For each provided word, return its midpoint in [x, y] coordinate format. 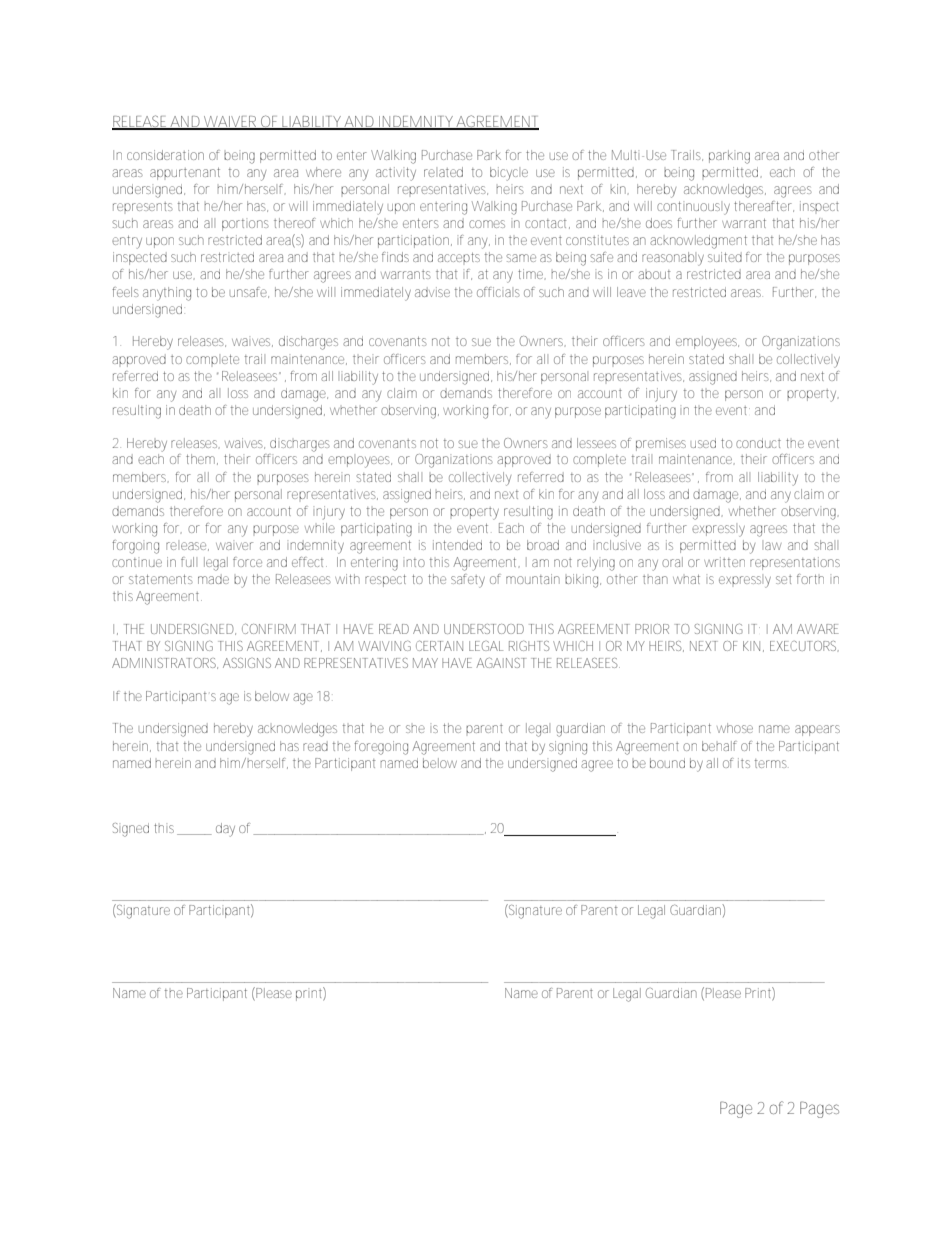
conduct [758, 443]
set [784, 579]
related [443, 172]
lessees [596, 443]
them [202, 459]
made [213, 579]
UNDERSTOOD [484, 629]
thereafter [764, 206]
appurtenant [185, 173]
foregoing [381, 748]
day [225, 830]
